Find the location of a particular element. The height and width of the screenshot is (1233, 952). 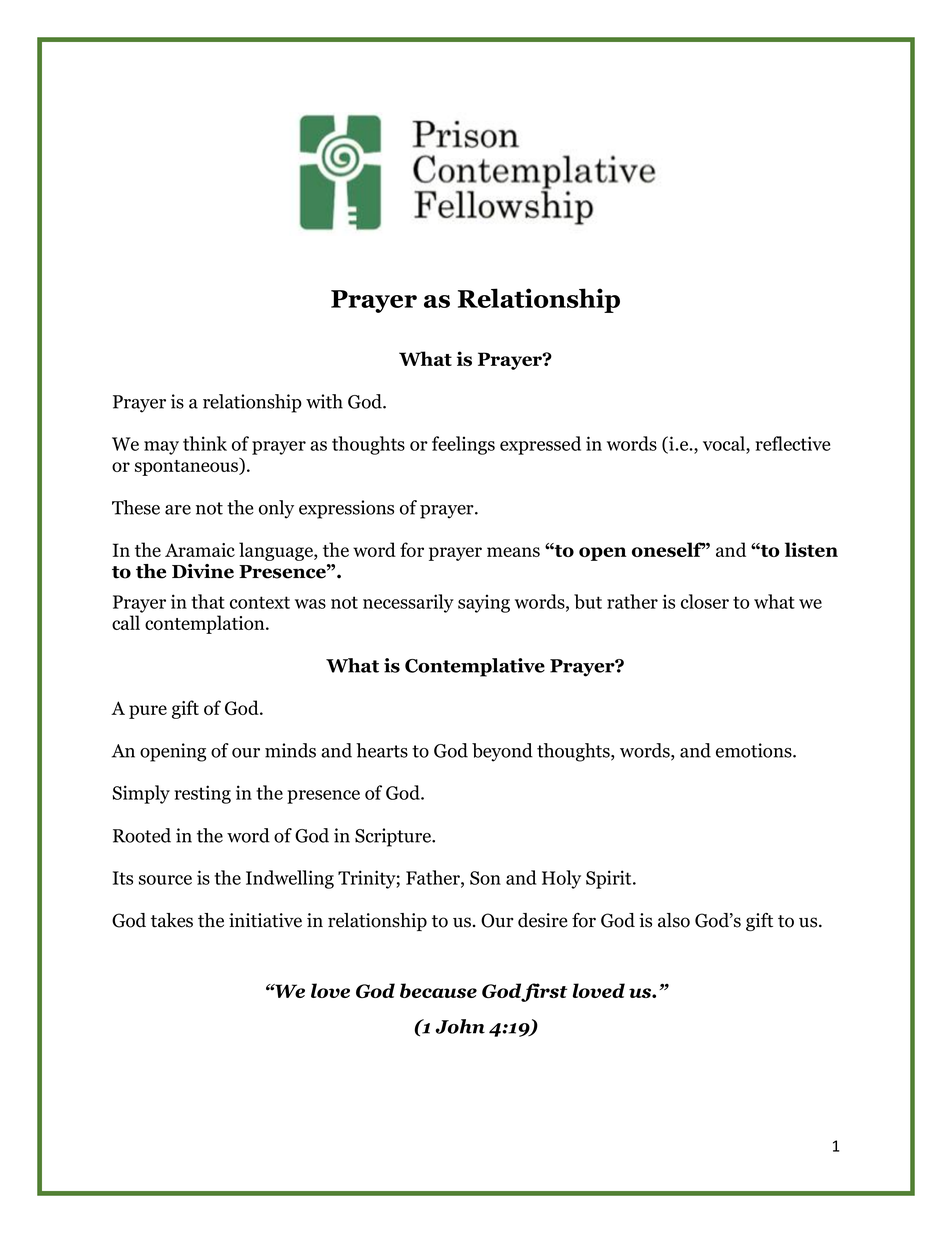

emotions is located at coordinates (755, 750).
